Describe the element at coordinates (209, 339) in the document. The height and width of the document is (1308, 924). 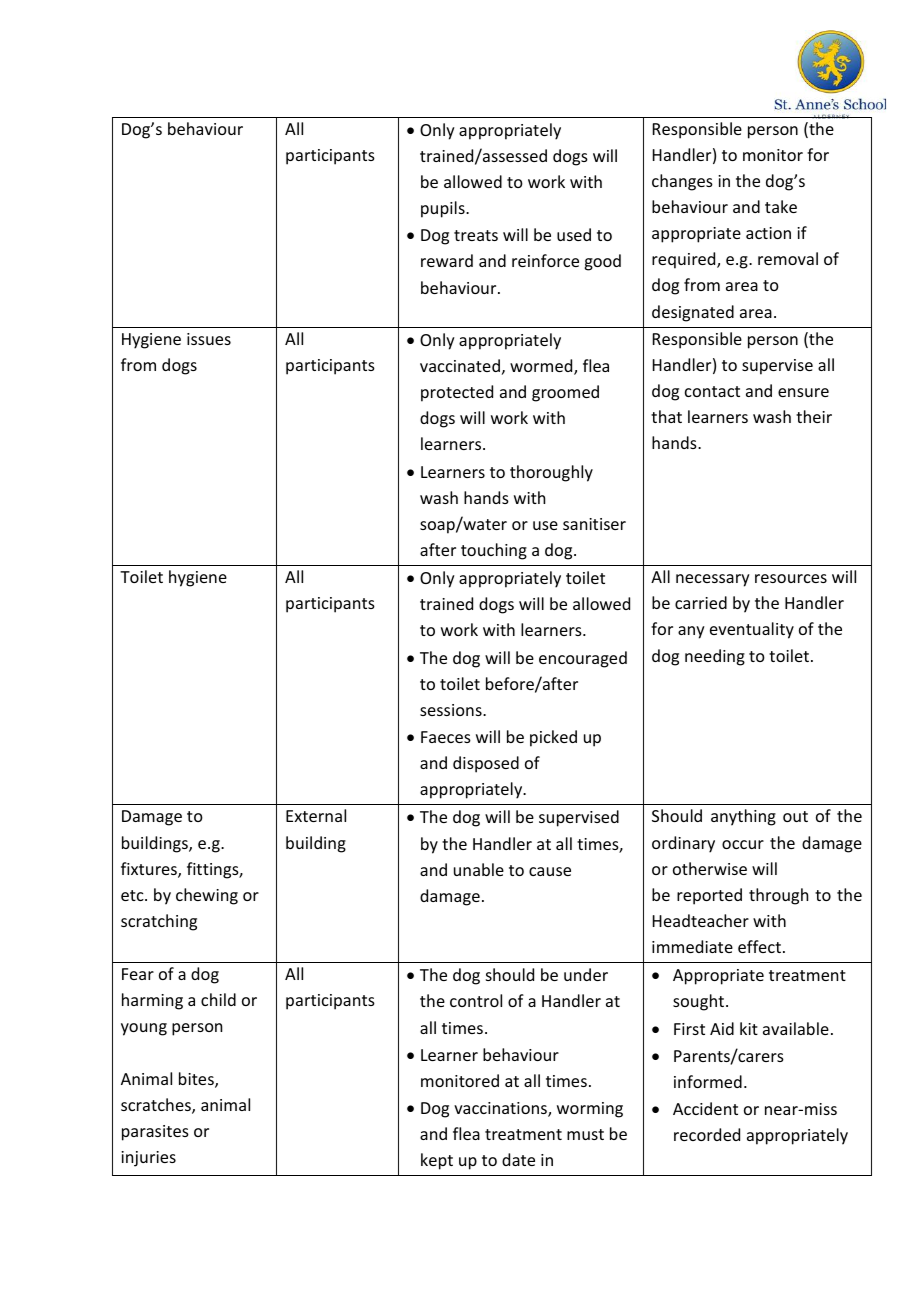
I see `issues` at that location.
